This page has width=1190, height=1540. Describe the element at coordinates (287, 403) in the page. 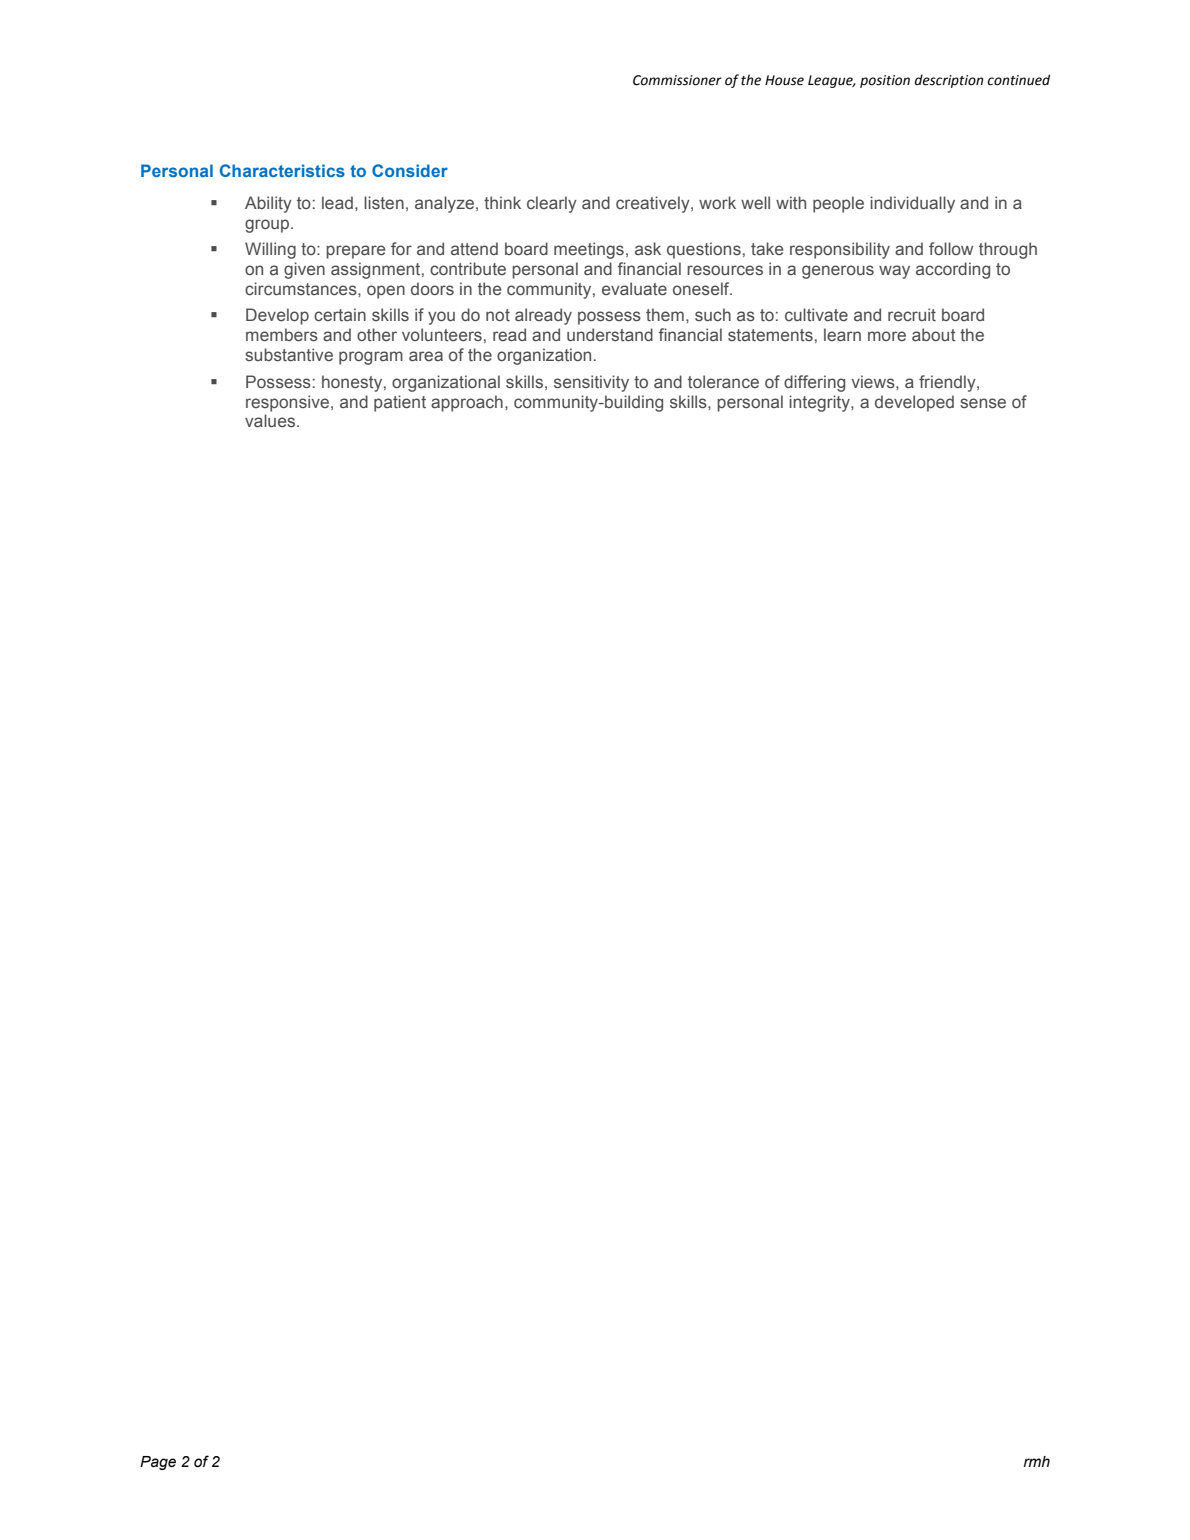

I see `responsive` at that location.
